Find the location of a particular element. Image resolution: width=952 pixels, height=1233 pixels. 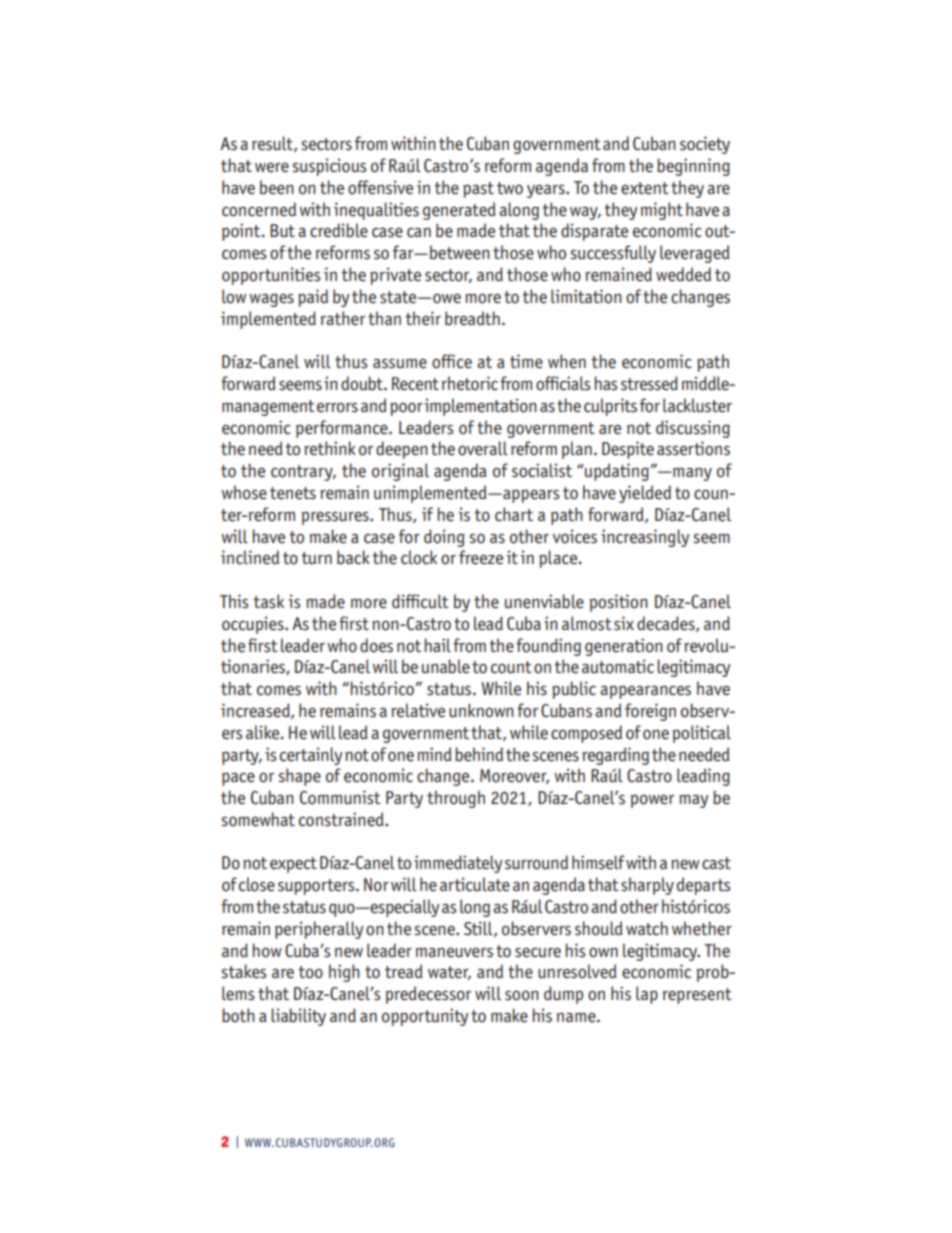

past is located at coordinates (478, 190).
